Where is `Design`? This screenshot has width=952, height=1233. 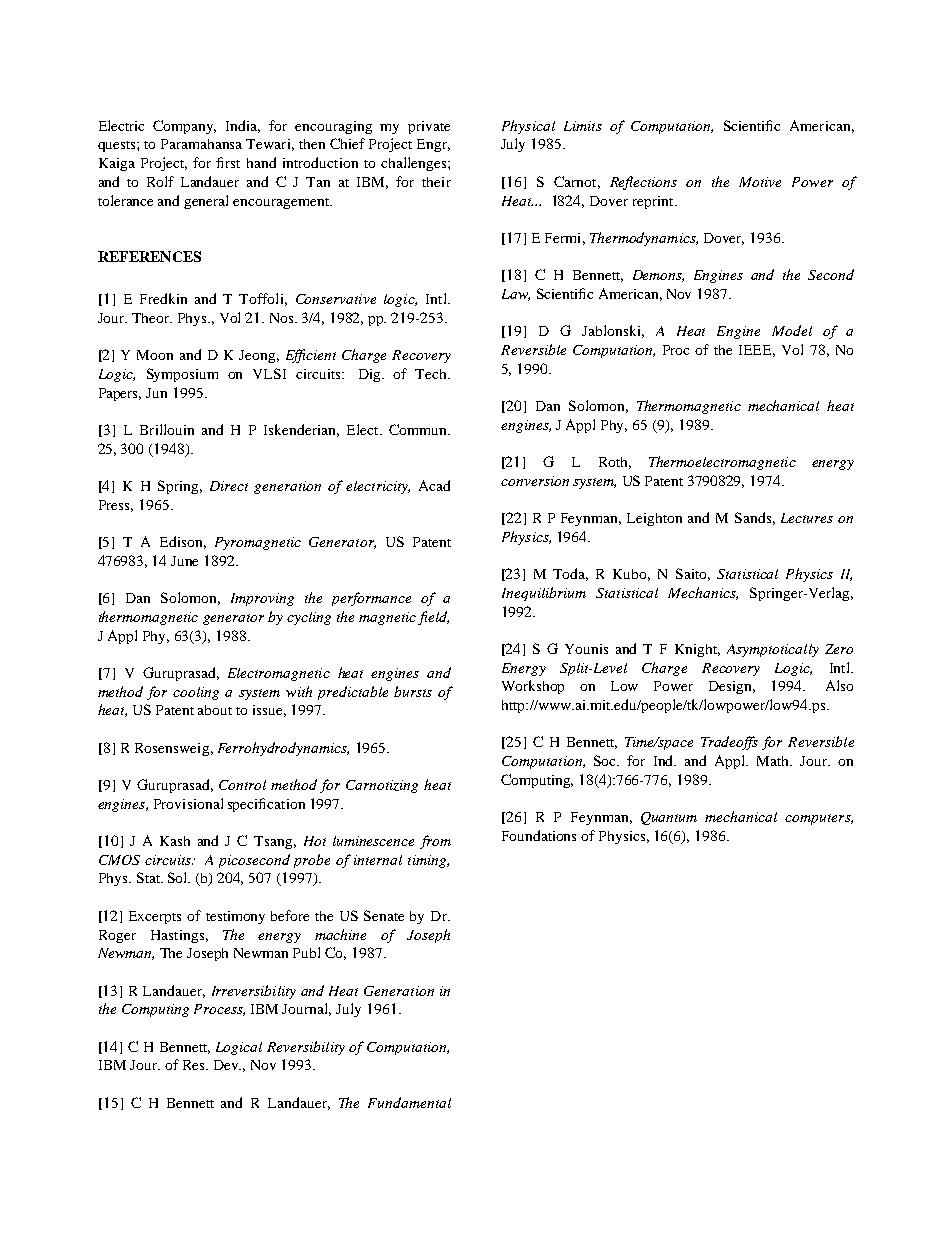
Design is located at coordinates (732, 687).
